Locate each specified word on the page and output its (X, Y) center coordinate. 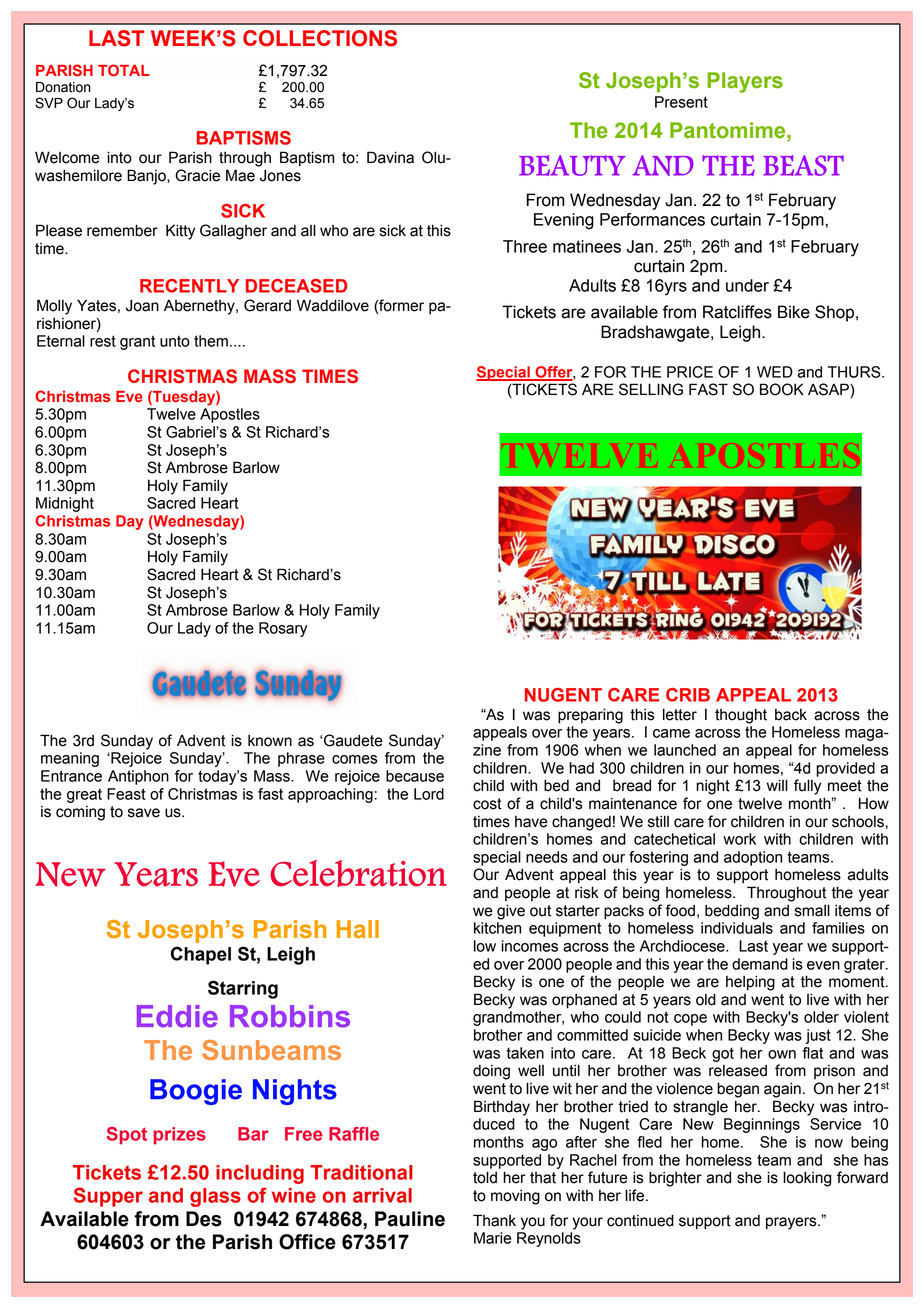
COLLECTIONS (320, 38)
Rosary (283, 629)
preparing (590, 716)
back (791, 715)
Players (745, 82)
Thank (494, 1220)
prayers (792, 1223)
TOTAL (124, 70)
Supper (108, 1197)
